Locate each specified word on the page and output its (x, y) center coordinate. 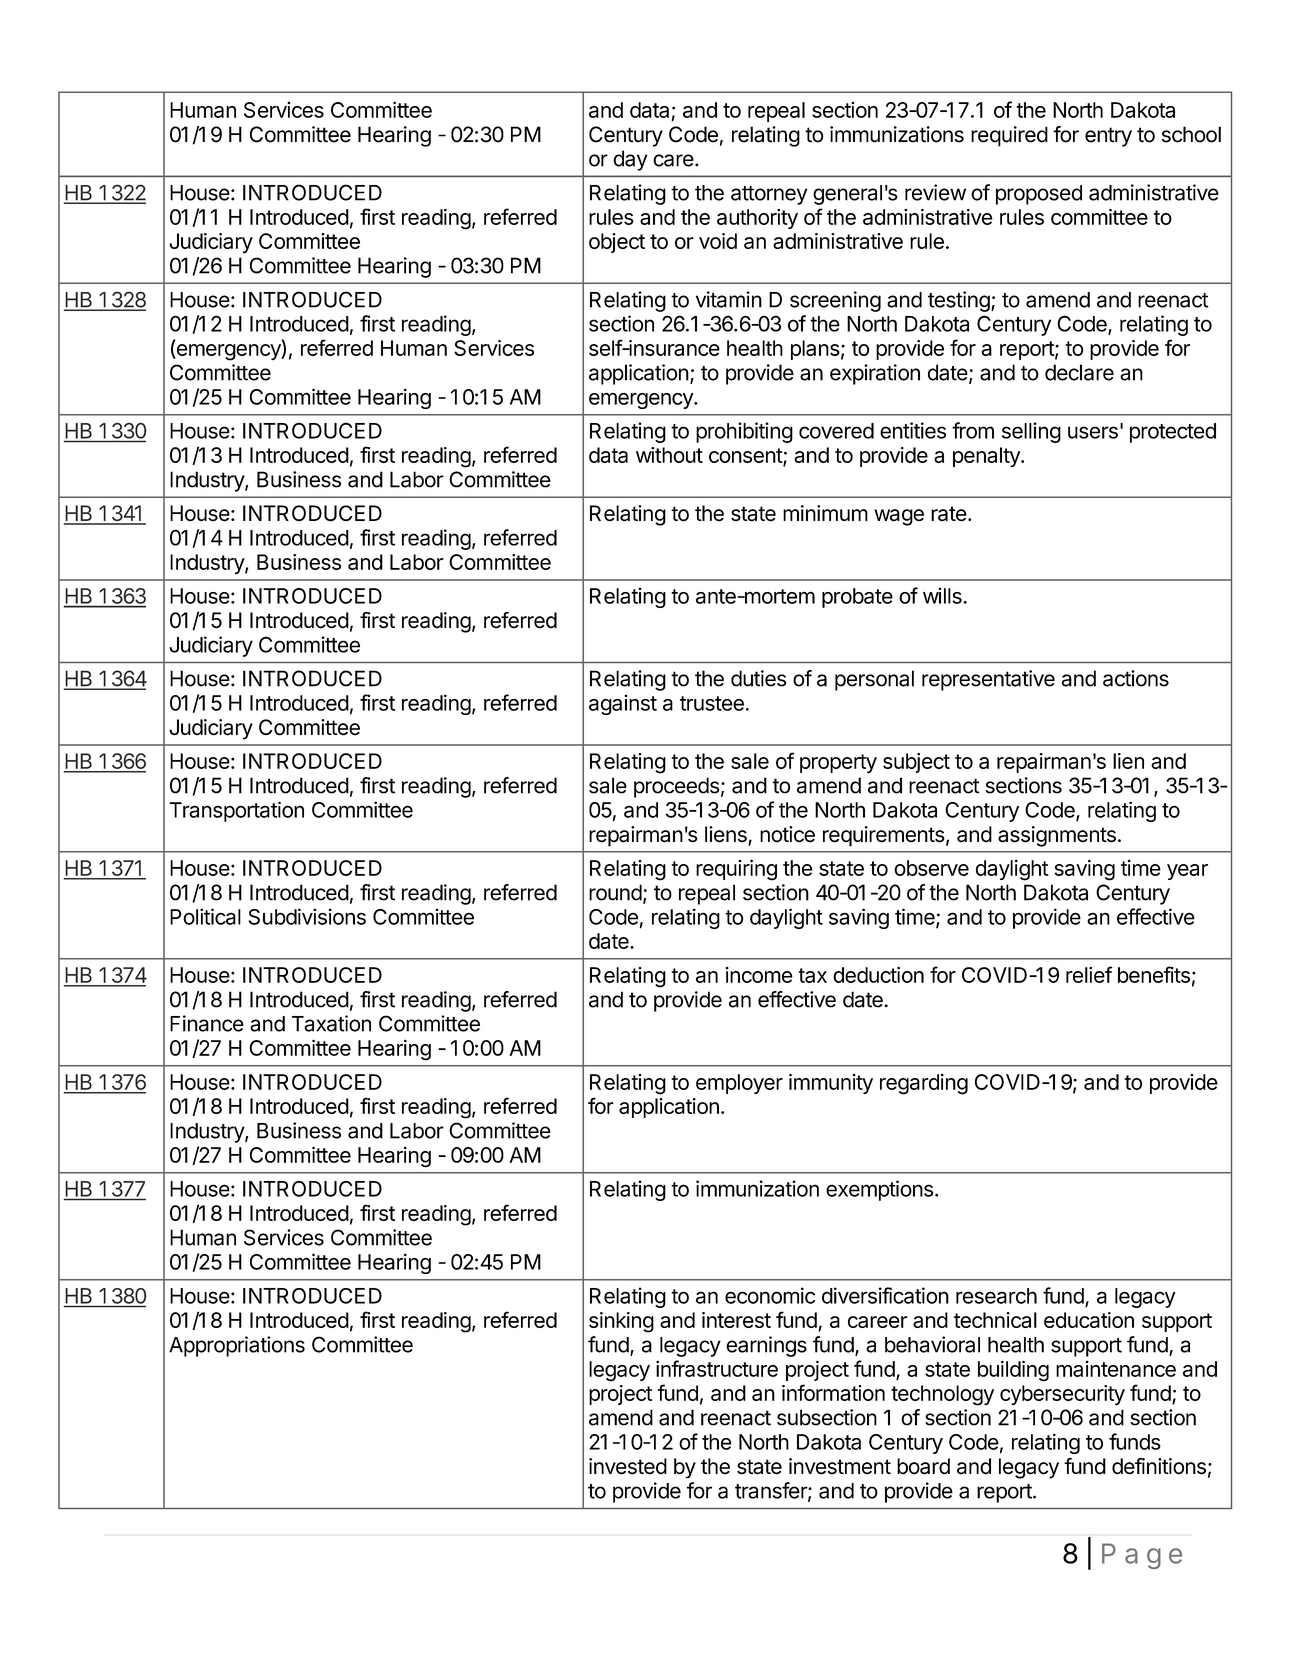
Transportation (236, 811)
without (669, 455)
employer (739, 1084)
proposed (1039, 195)
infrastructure (717, 1368)
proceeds (676, 787)
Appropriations (237, 1346)
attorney (769, 195)
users (1093, 432)
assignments (1057, 836)
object (617, 243)
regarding (924, 1084)
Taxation (331, 1023)
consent (746, 457)
